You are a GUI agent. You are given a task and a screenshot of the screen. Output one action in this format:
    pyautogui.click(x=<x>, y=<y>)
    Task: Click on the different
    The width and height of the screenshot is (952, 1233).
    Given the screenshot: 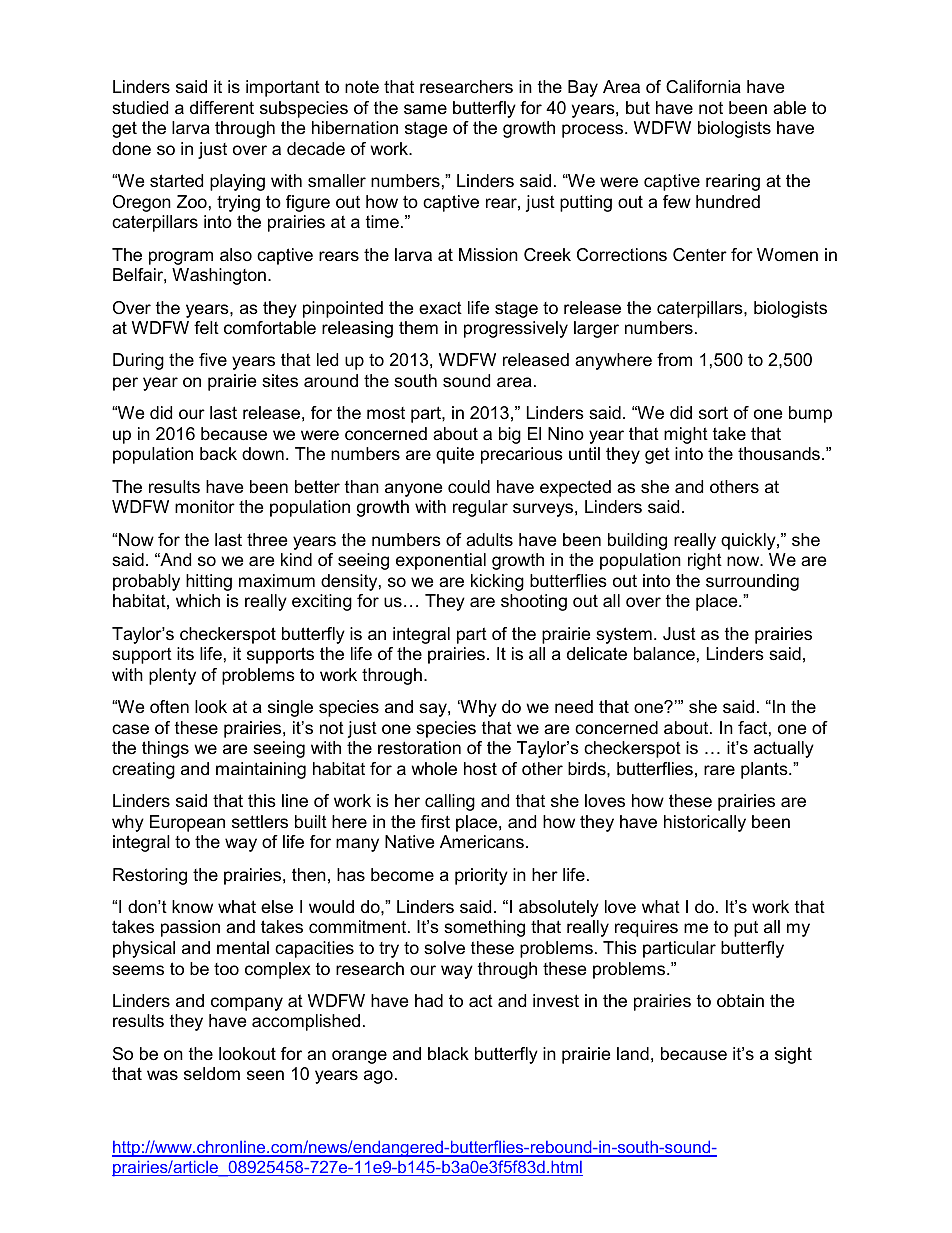 What is the action you would take?
    pyautogui.click(x=222, y=108)
